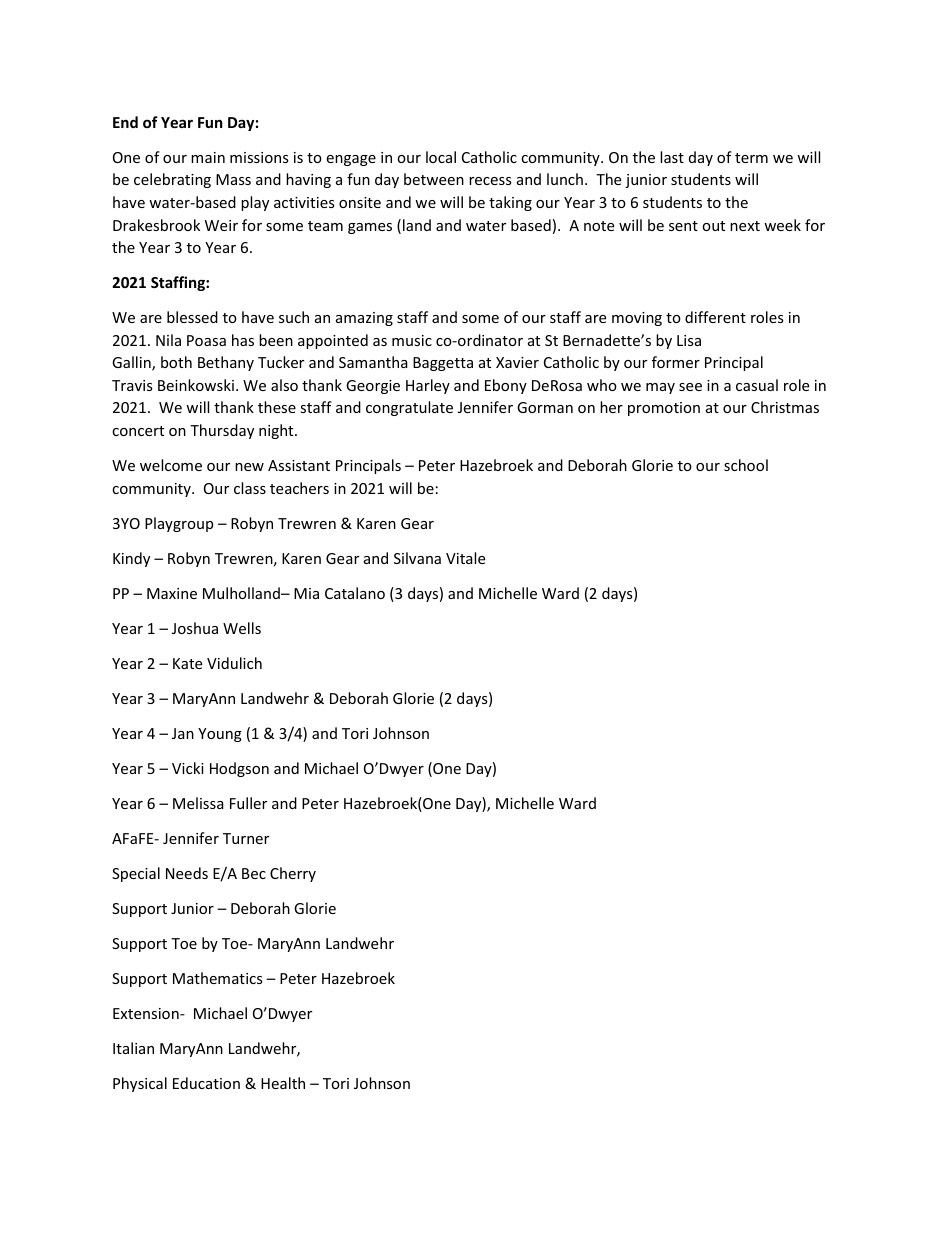 This page has width=952, height=1233. Describe the element at coordinates (188, 768) in the page. I see `Vicki` at that location.
